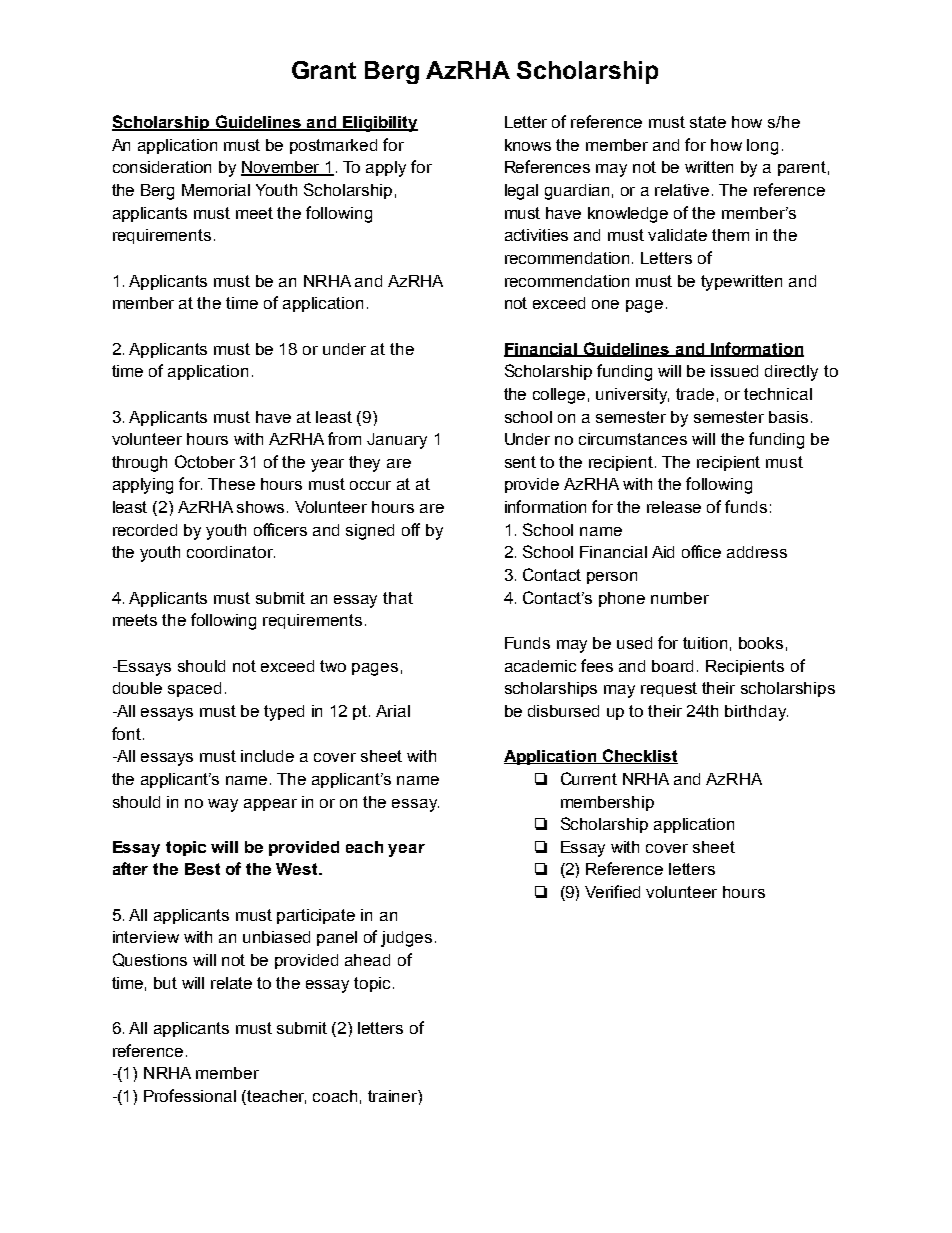  Describe the element at coordinates (231, 552) in the screenshot. I see `coordinator` at that location.
